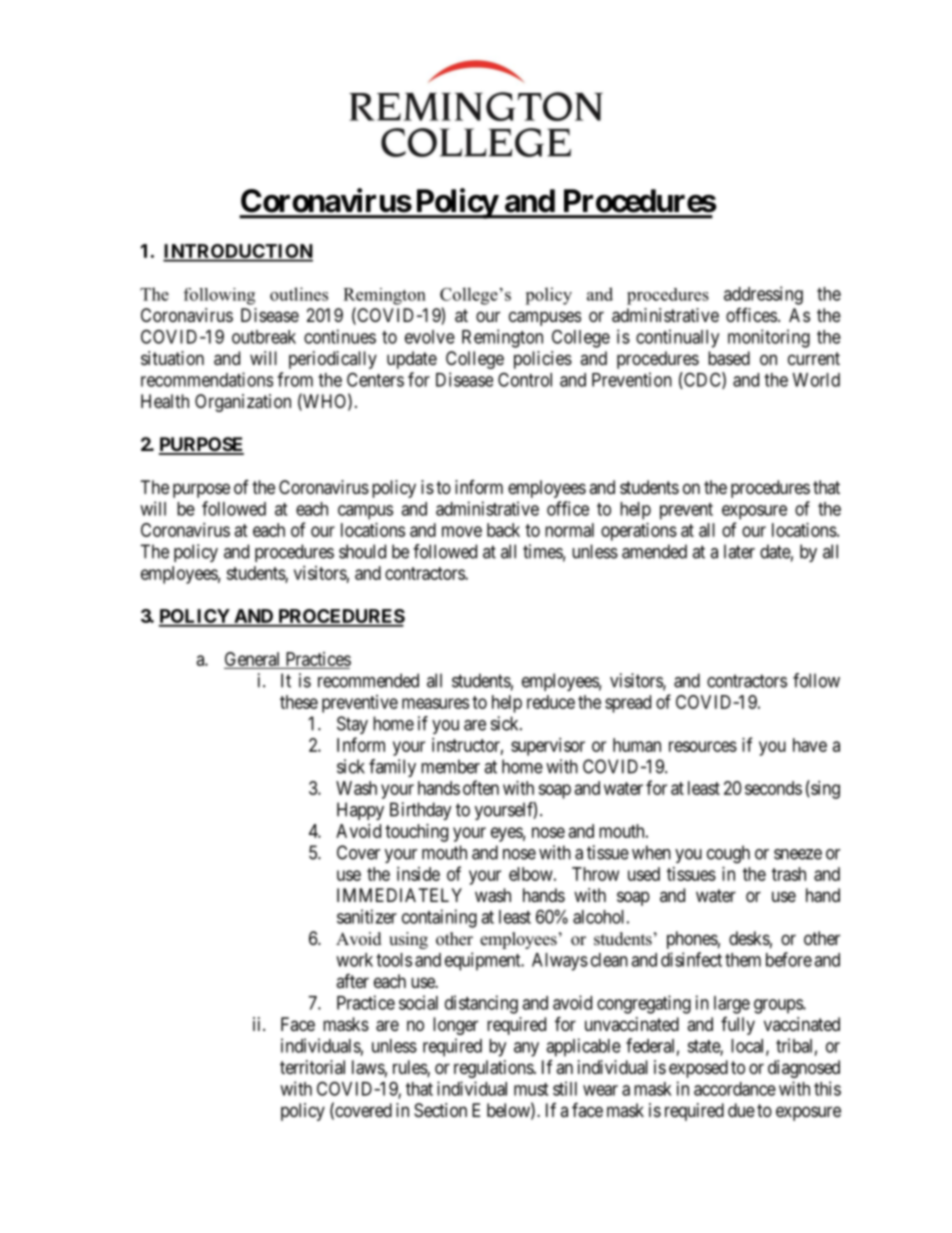 This screenshot has height=1233, width=952. What do you see at coordinates (494, 1069) in the screenshot?
I see `regulations` at bounding box center [494, 1069].
